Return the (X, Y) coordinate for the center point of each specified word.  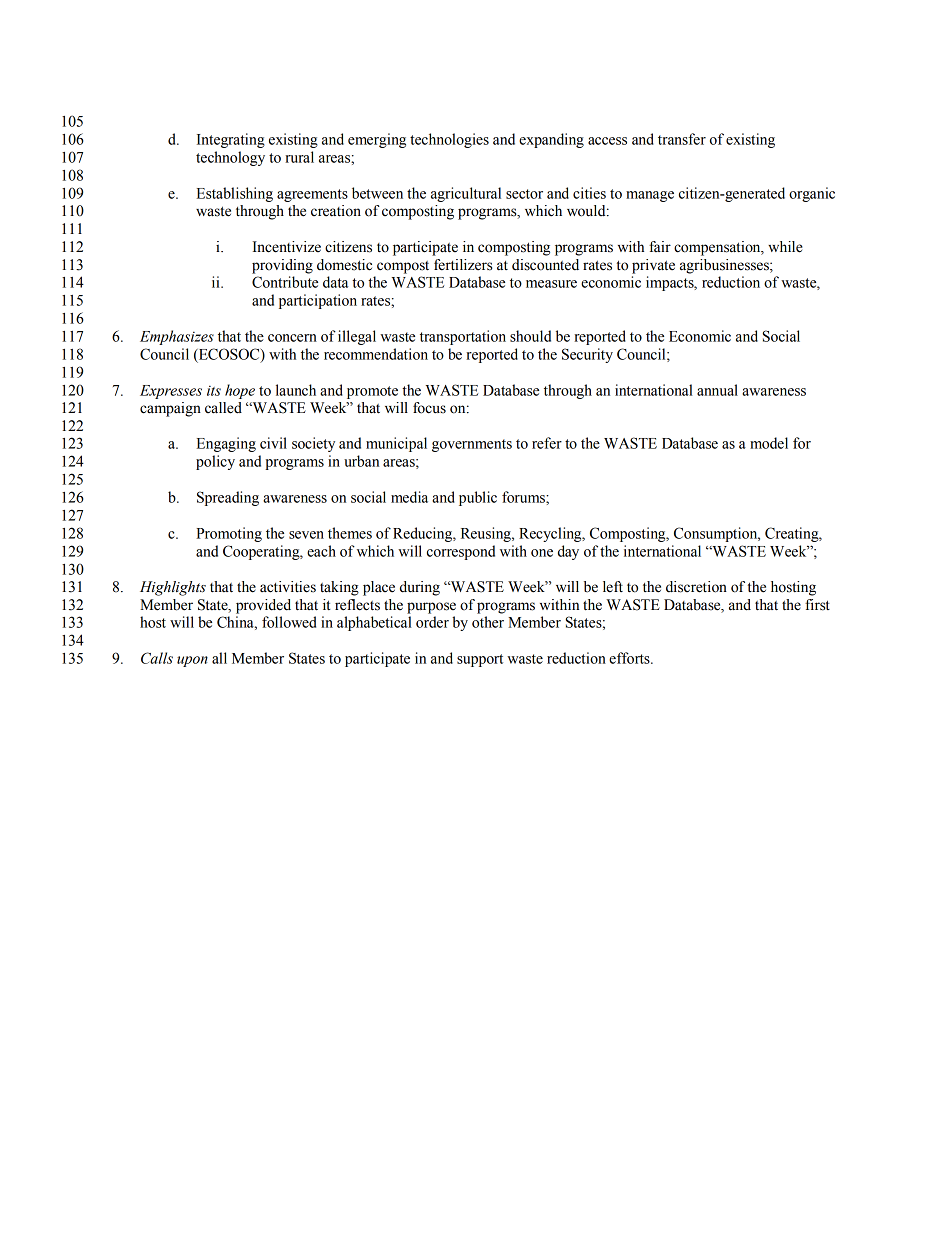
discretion (696, 587)
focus (429, 408)
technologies (449, 140)
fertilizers (463, 265)
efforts (630, 658)
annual (717, 390)
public (478, 498)
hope (240, 391)
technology (230, 158)
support (480, 660)
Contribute (285, 282)
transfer (682, 139)
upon (192, 661)
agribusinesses (725, 266)
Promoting (229, 534)
